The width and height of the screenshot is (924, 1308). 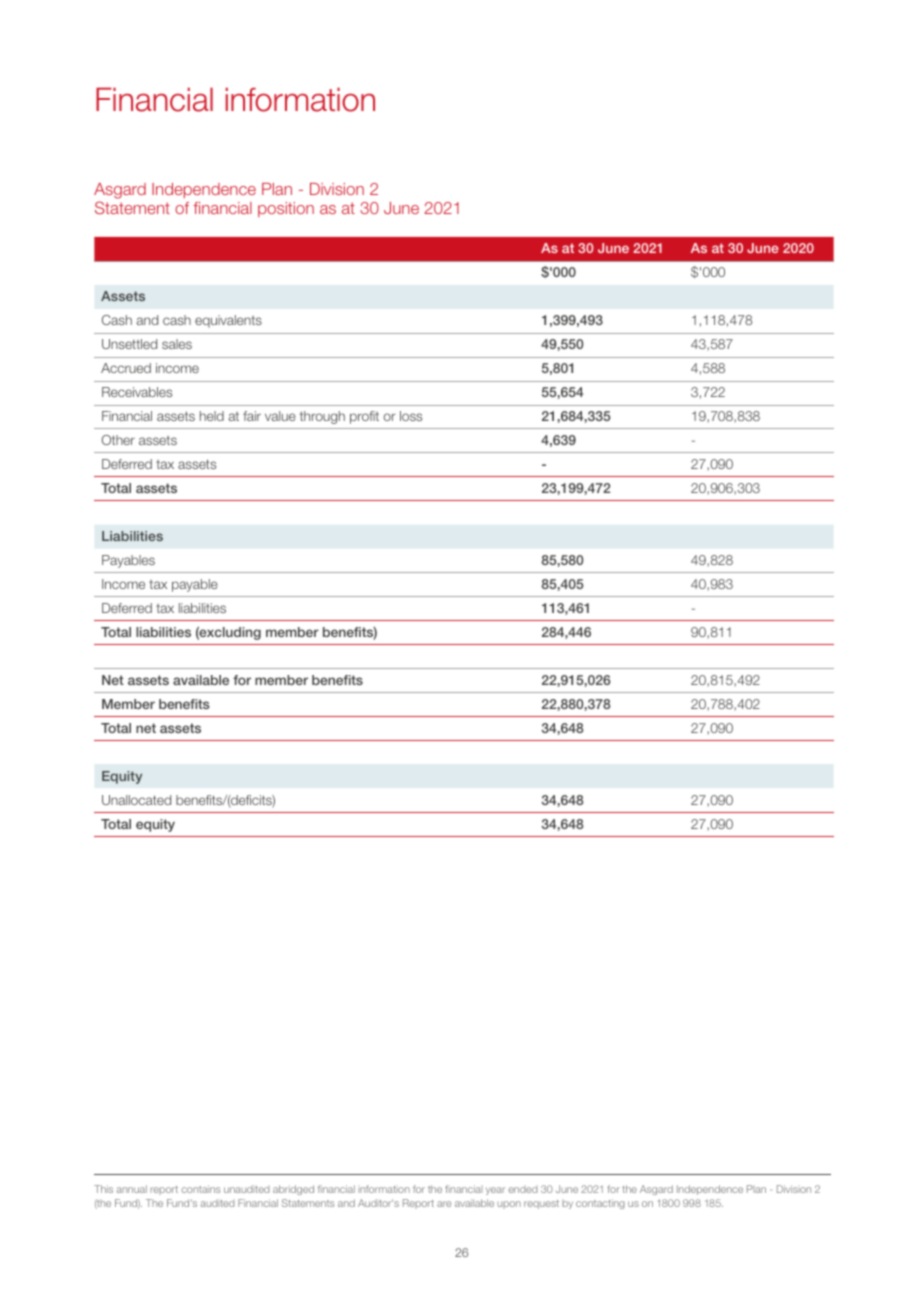 What do you see at coordinates (293, 1190) in the screenshot?
I see `abridged` at bounding box center [293, 1190].
